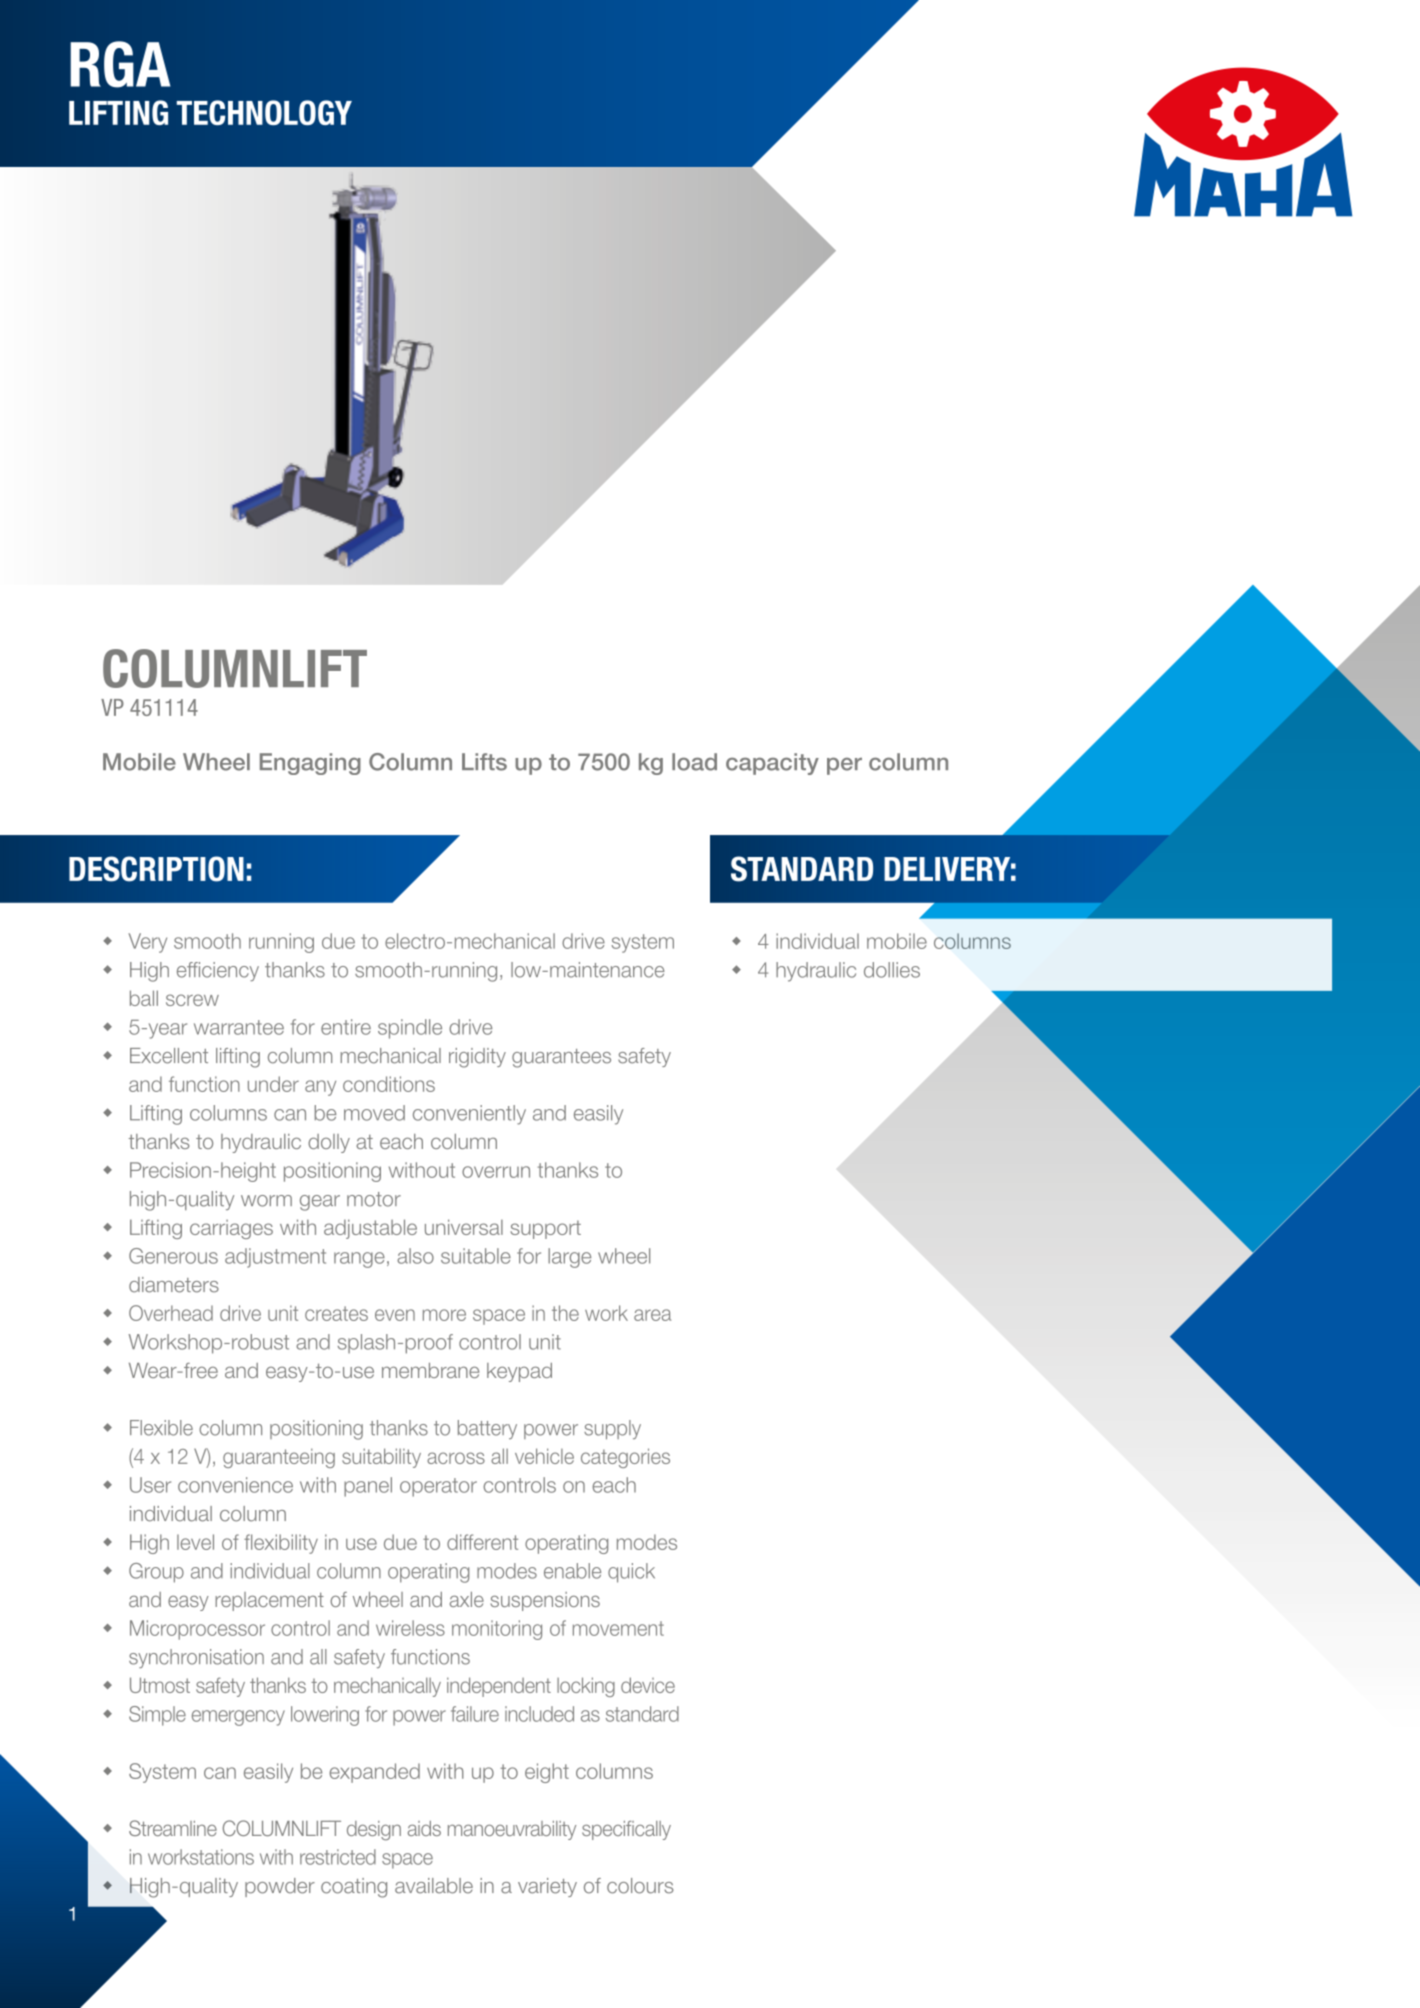  Describe the element at coordinates (640, 1886) in the image. I see `colours` at that location.
